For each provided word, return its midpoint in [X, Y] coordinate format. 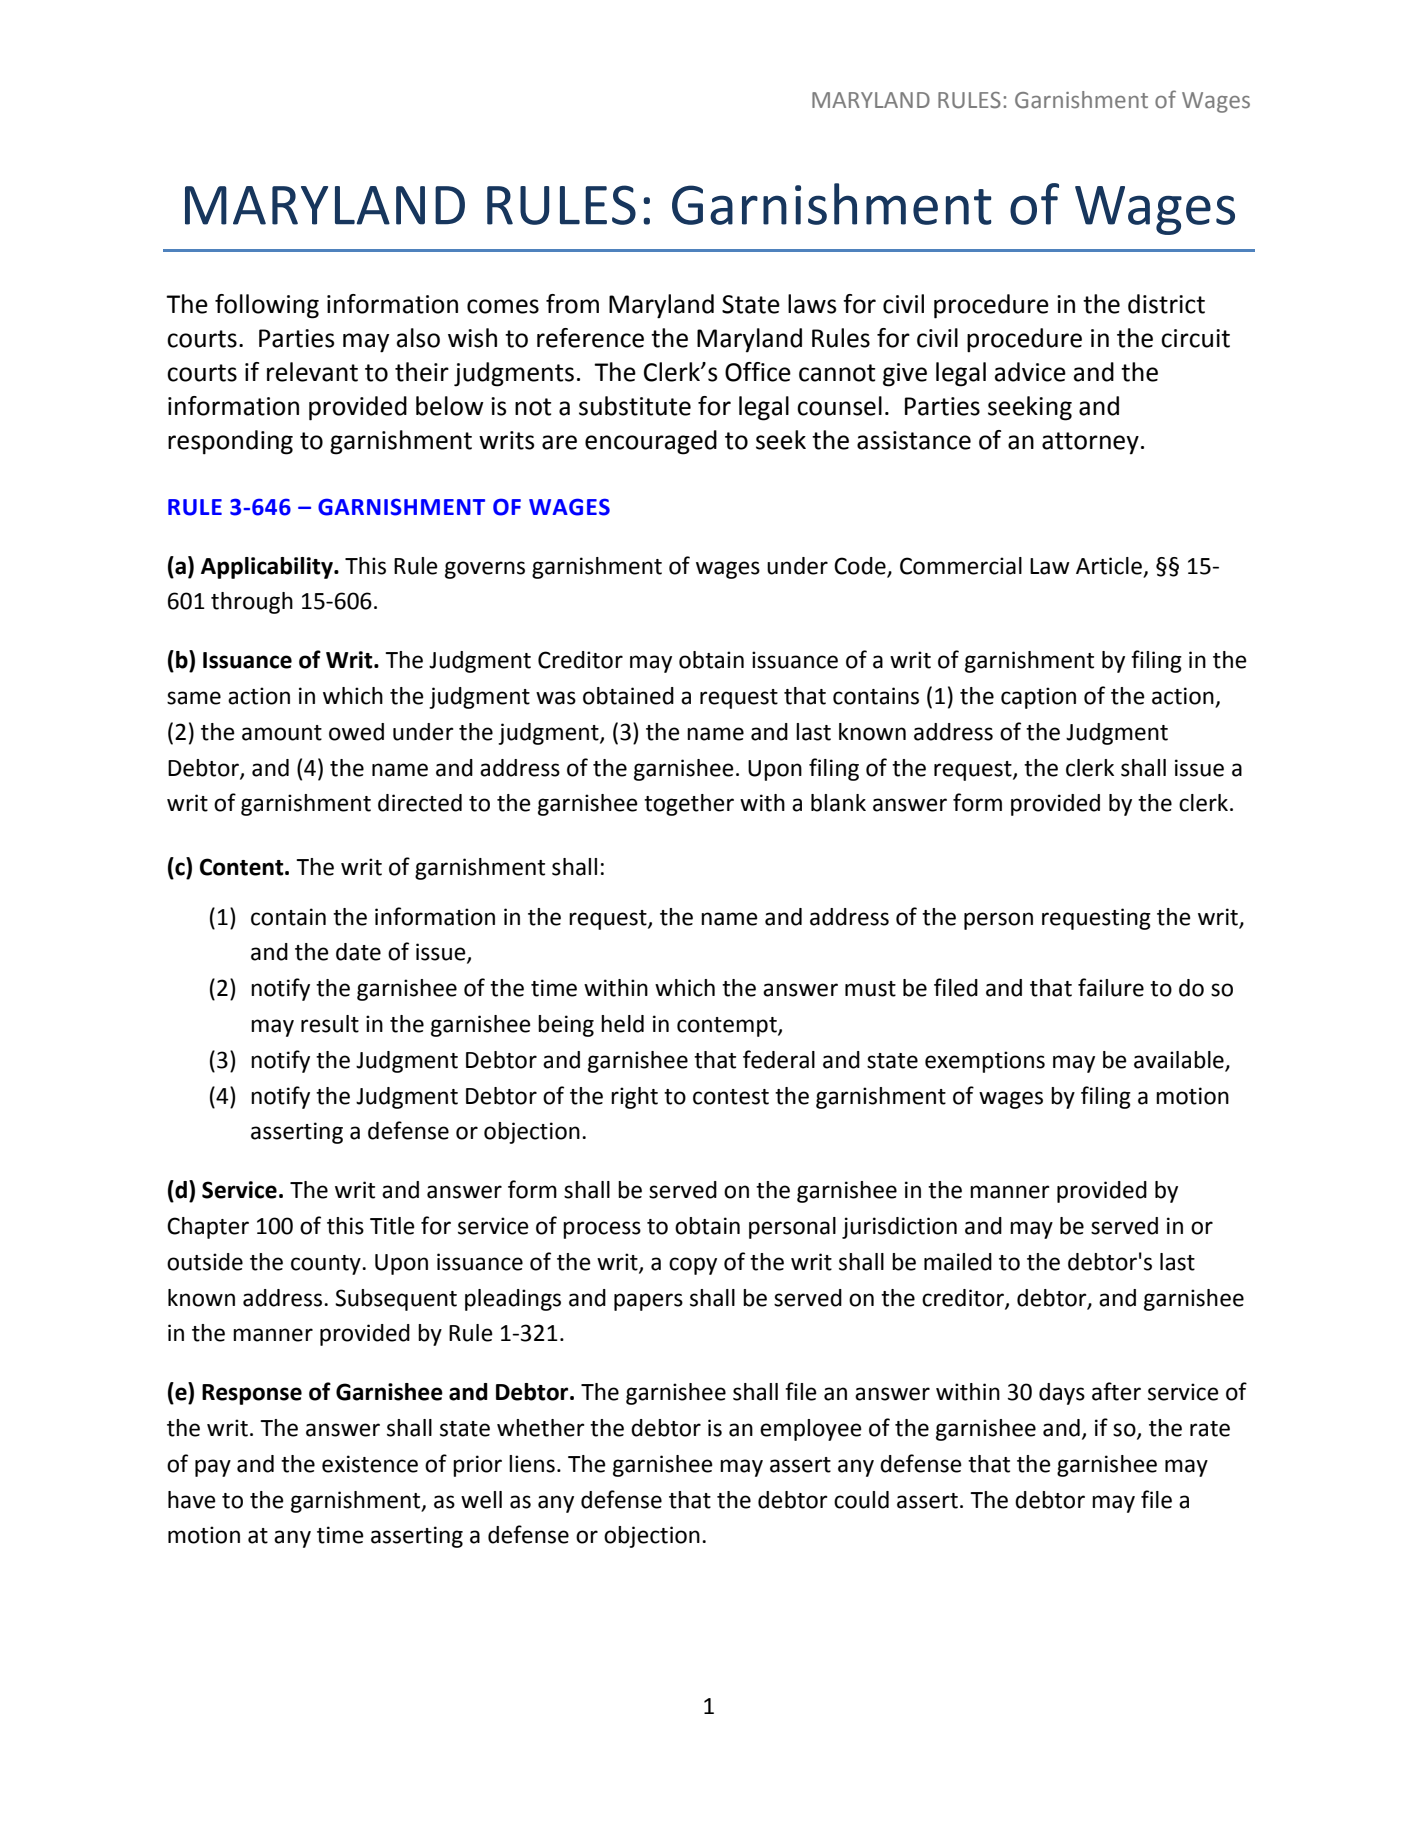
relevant [312, 372]
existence [370, 1464]
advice [1030, 372]
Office [758, 372]
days [1062, 1394]
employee [811, 1430]
